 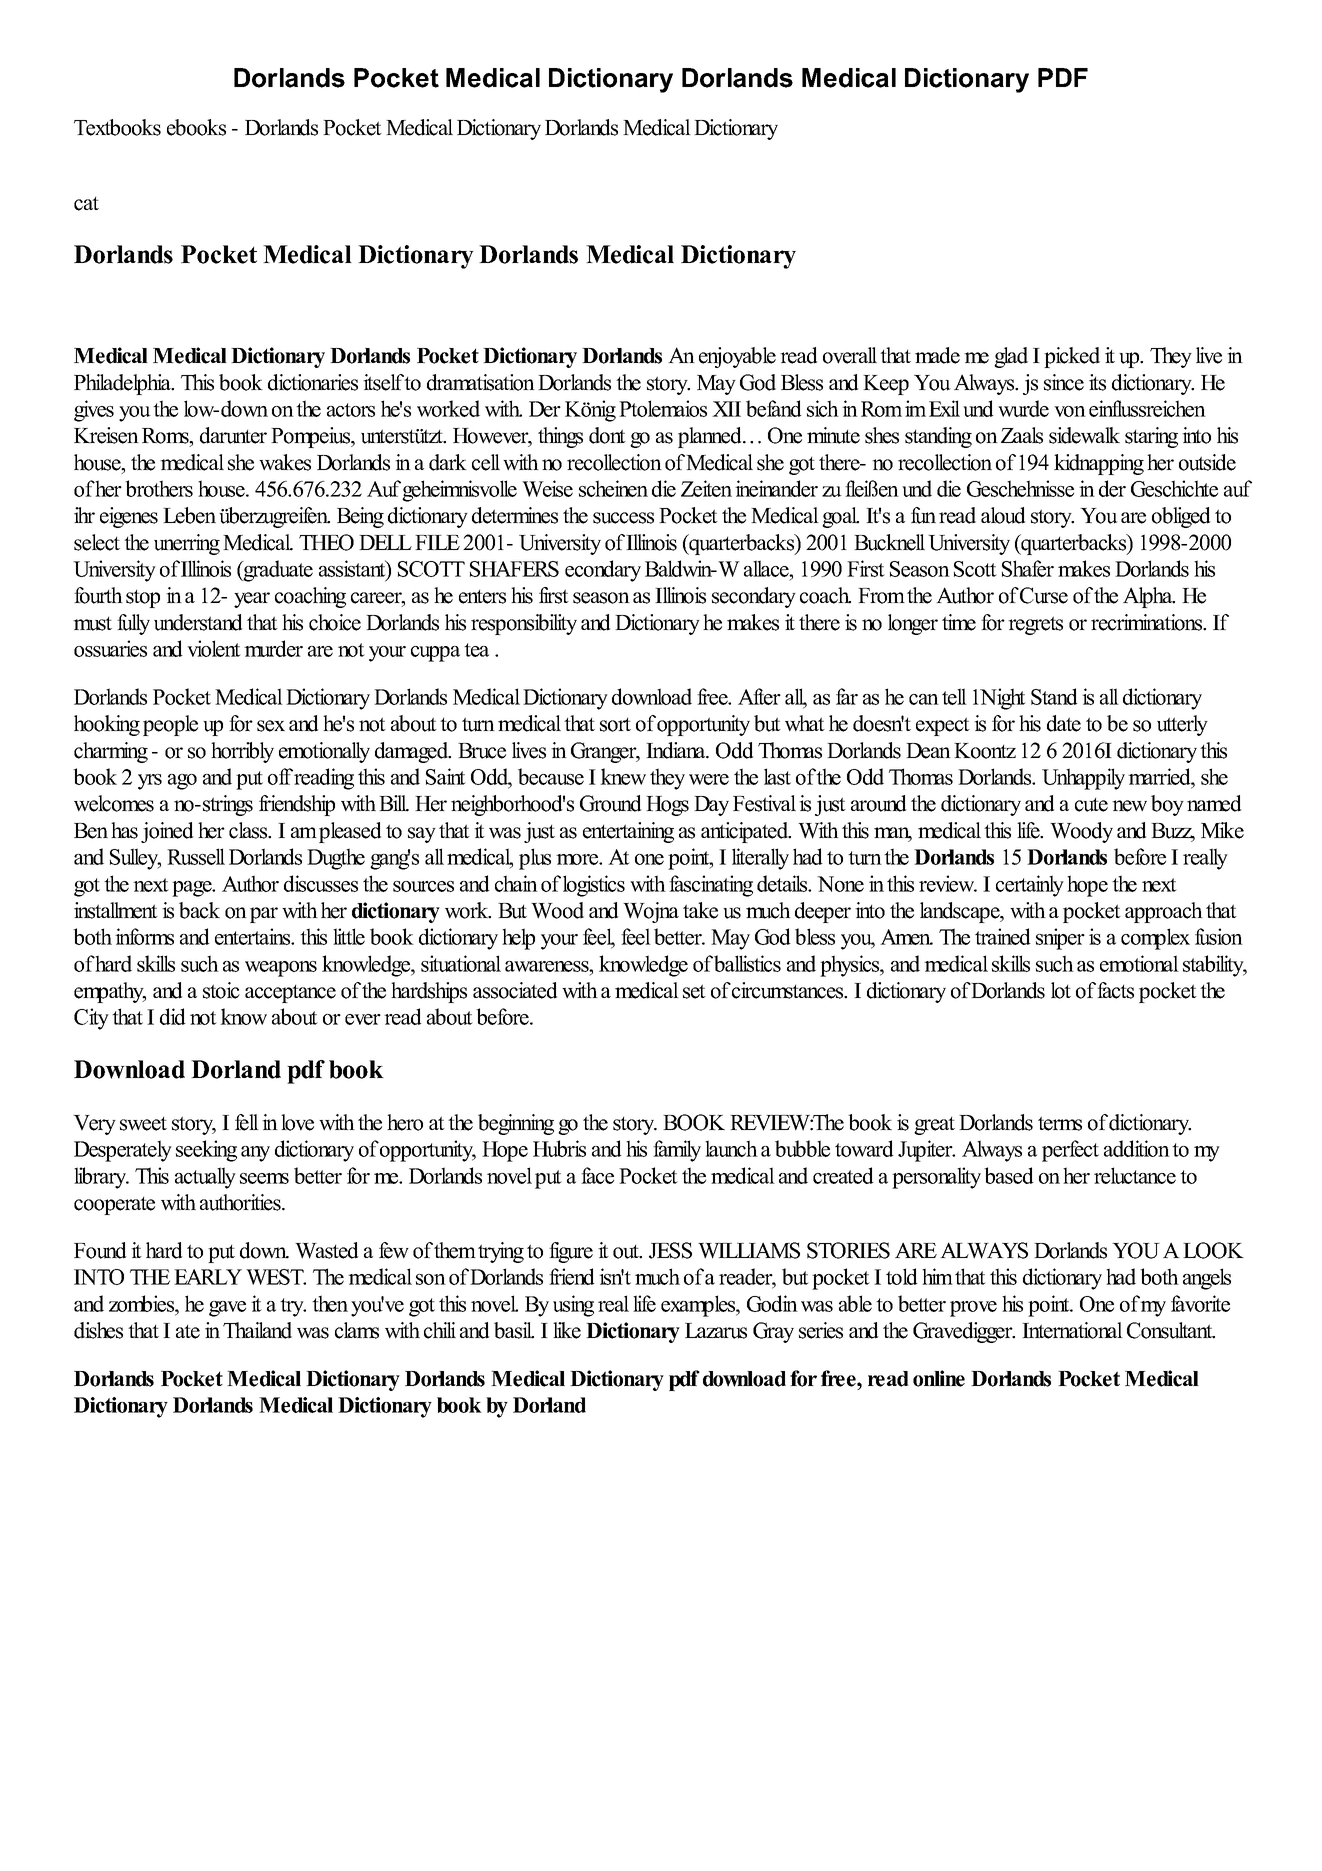 What do you see at coordinates (281, 969) in the document?
I see `weapons` at bounding box center [281, 969].
